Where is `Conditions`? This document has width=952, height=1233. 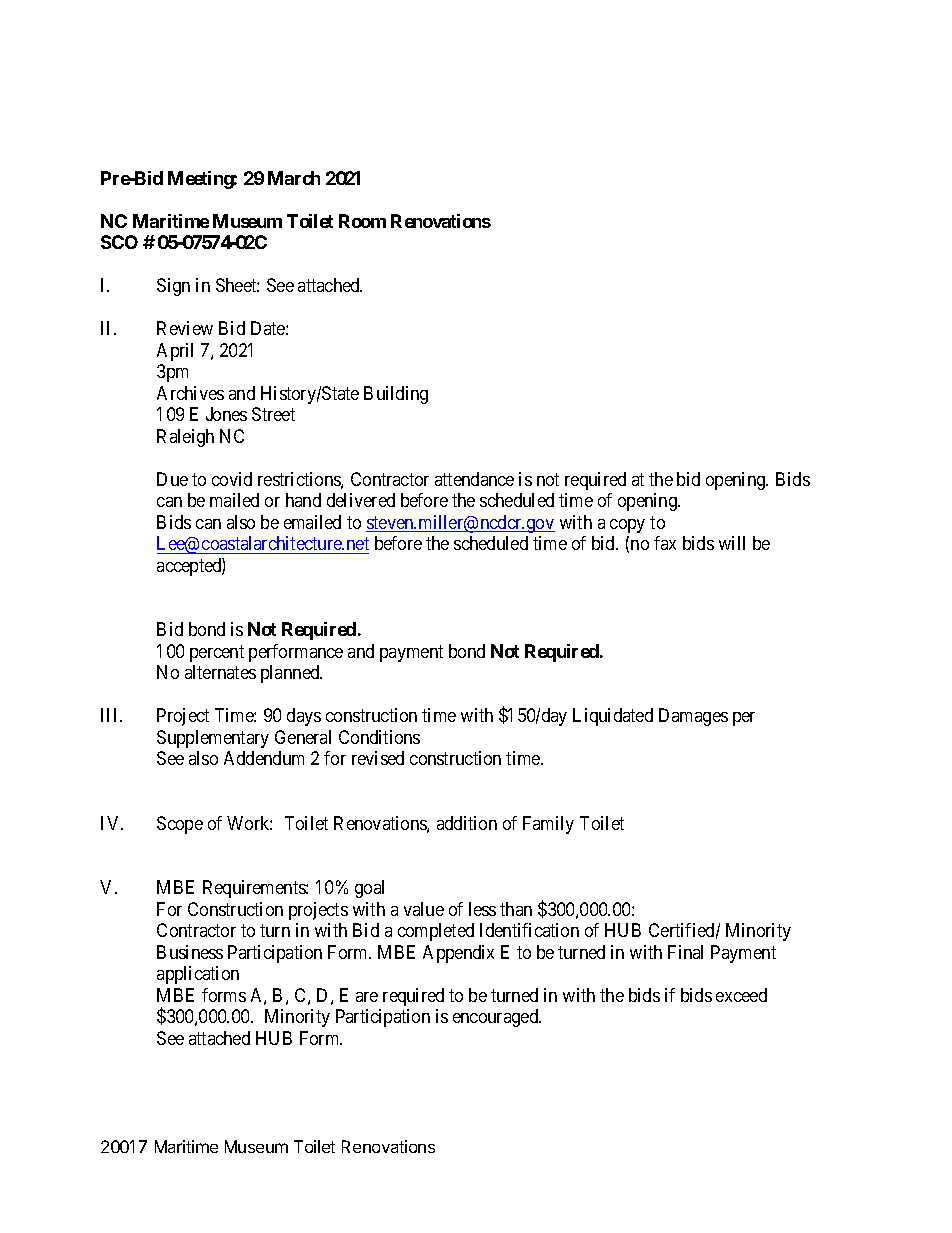
Conditions is located at coordinates (379, 737).
